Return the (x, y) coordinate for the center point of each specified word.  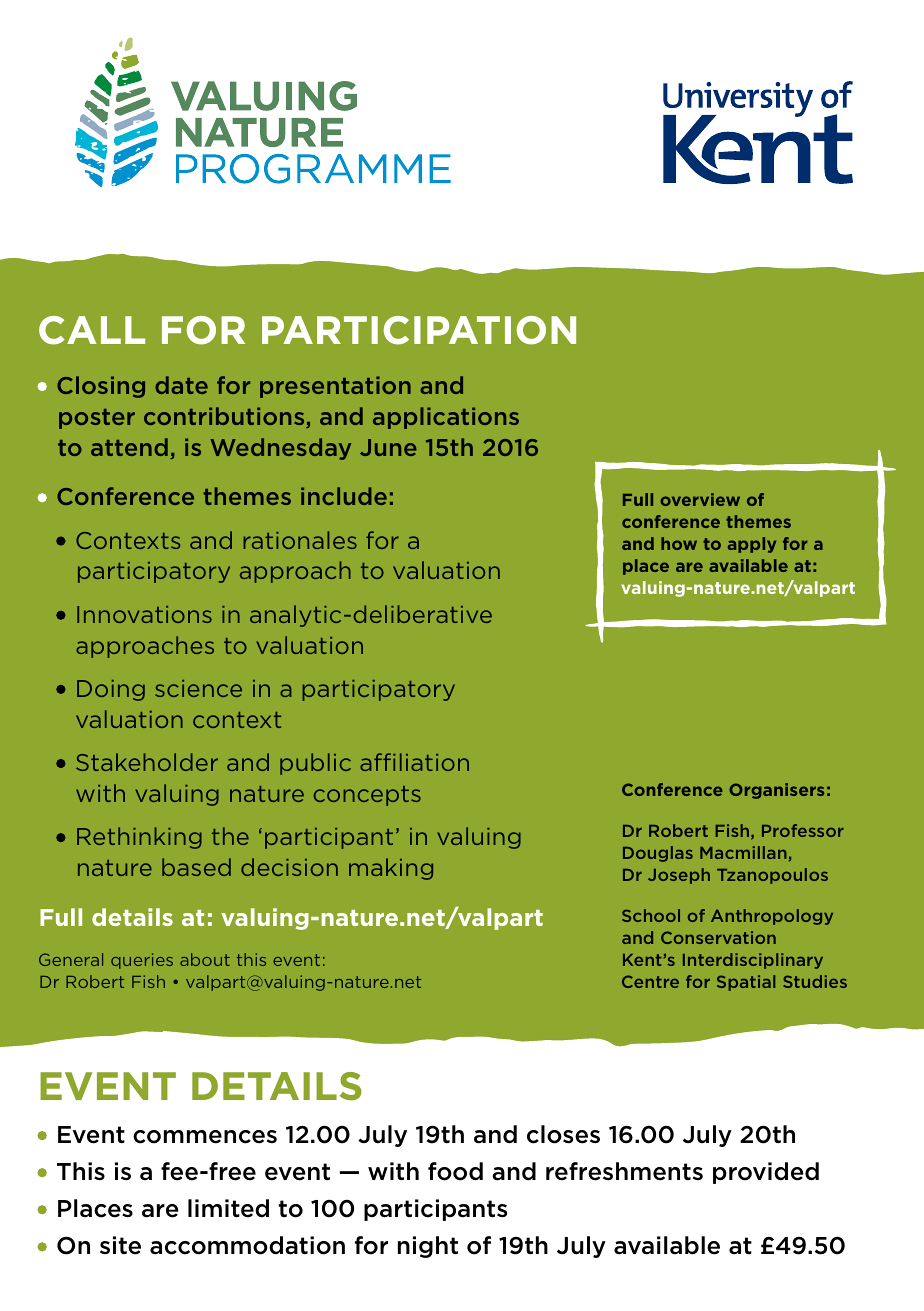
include (344, 496)
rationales (300, 540)
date (181, 385)
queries (142, 961)
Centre (650, 981)
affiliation (414, 762)
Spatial (746, 983)
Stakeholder (147, 762)
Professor (803, 830)
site (120, 1245)
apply (752, 545)
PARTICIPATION (419, 330)
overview (700, 499)
